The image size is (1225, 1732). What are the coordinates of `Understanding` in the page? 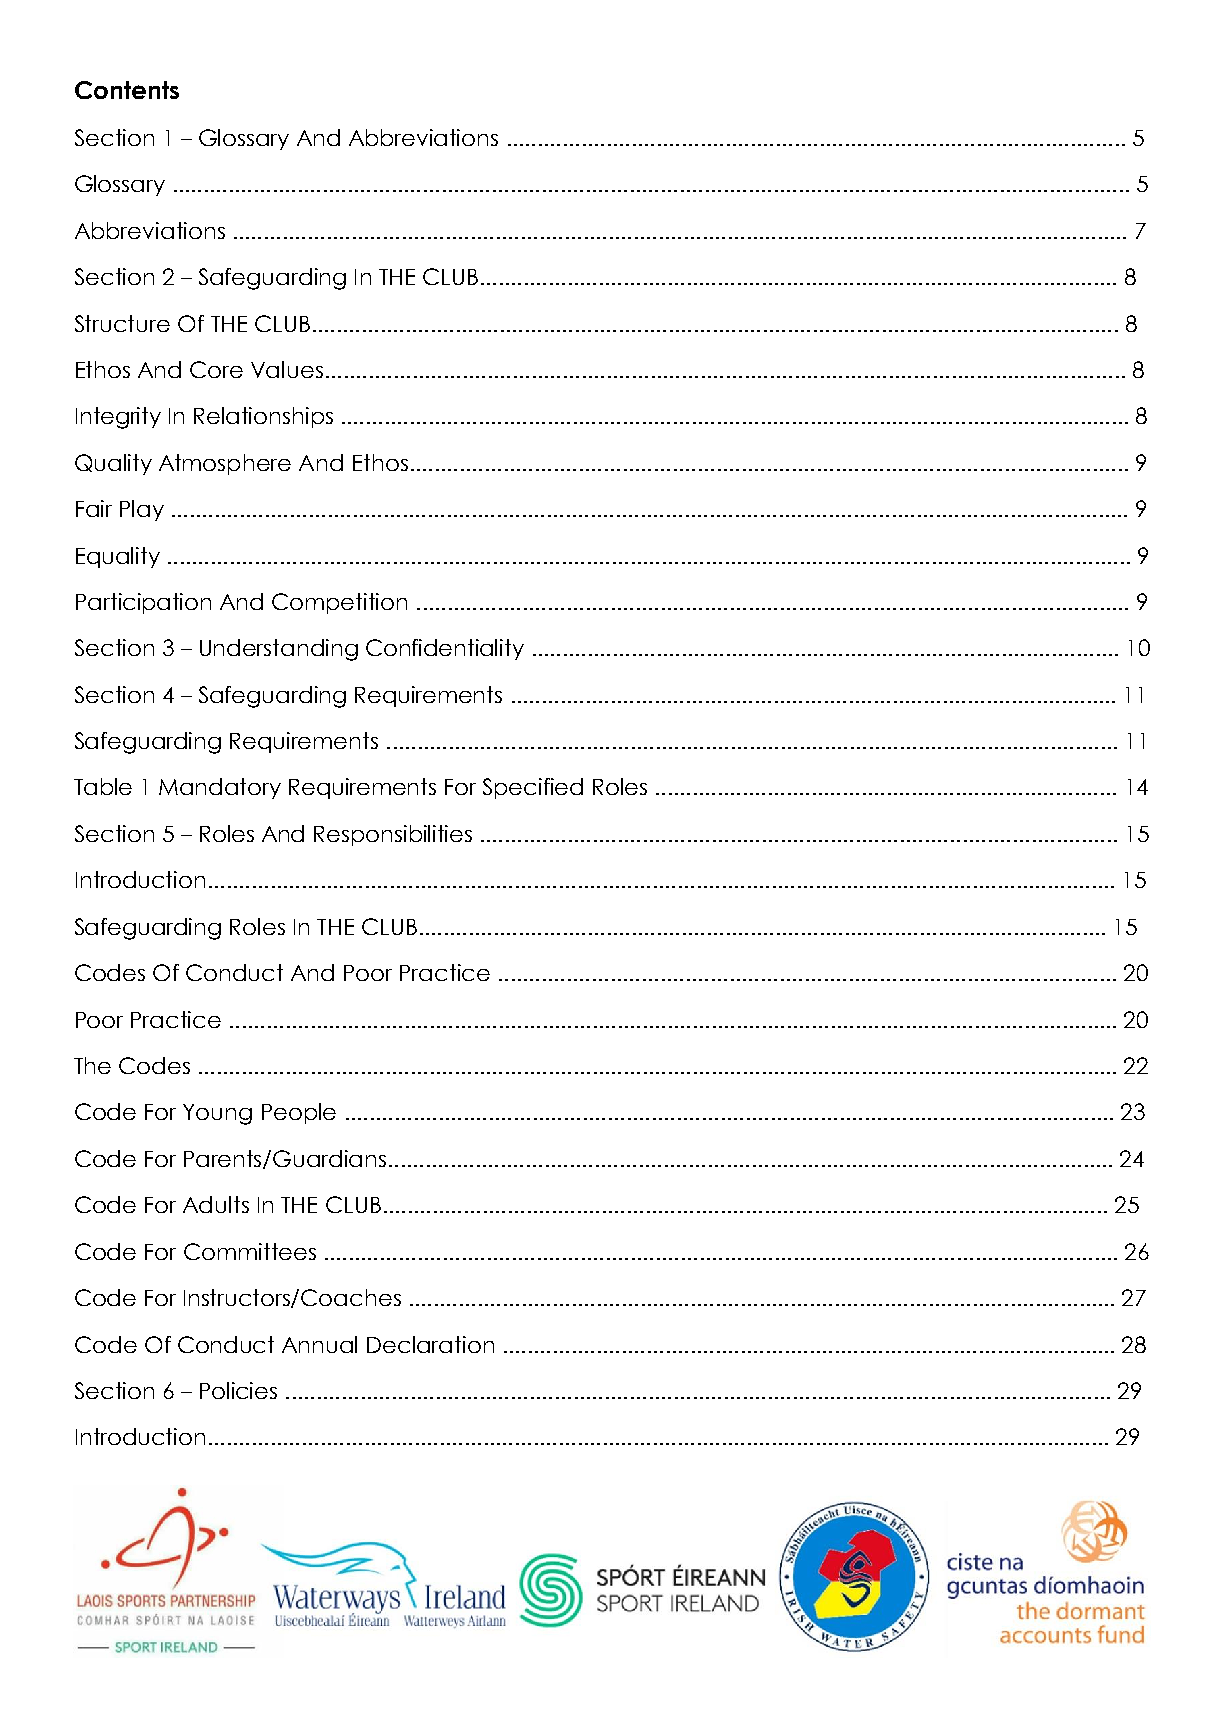 It's located at (279, 650).
